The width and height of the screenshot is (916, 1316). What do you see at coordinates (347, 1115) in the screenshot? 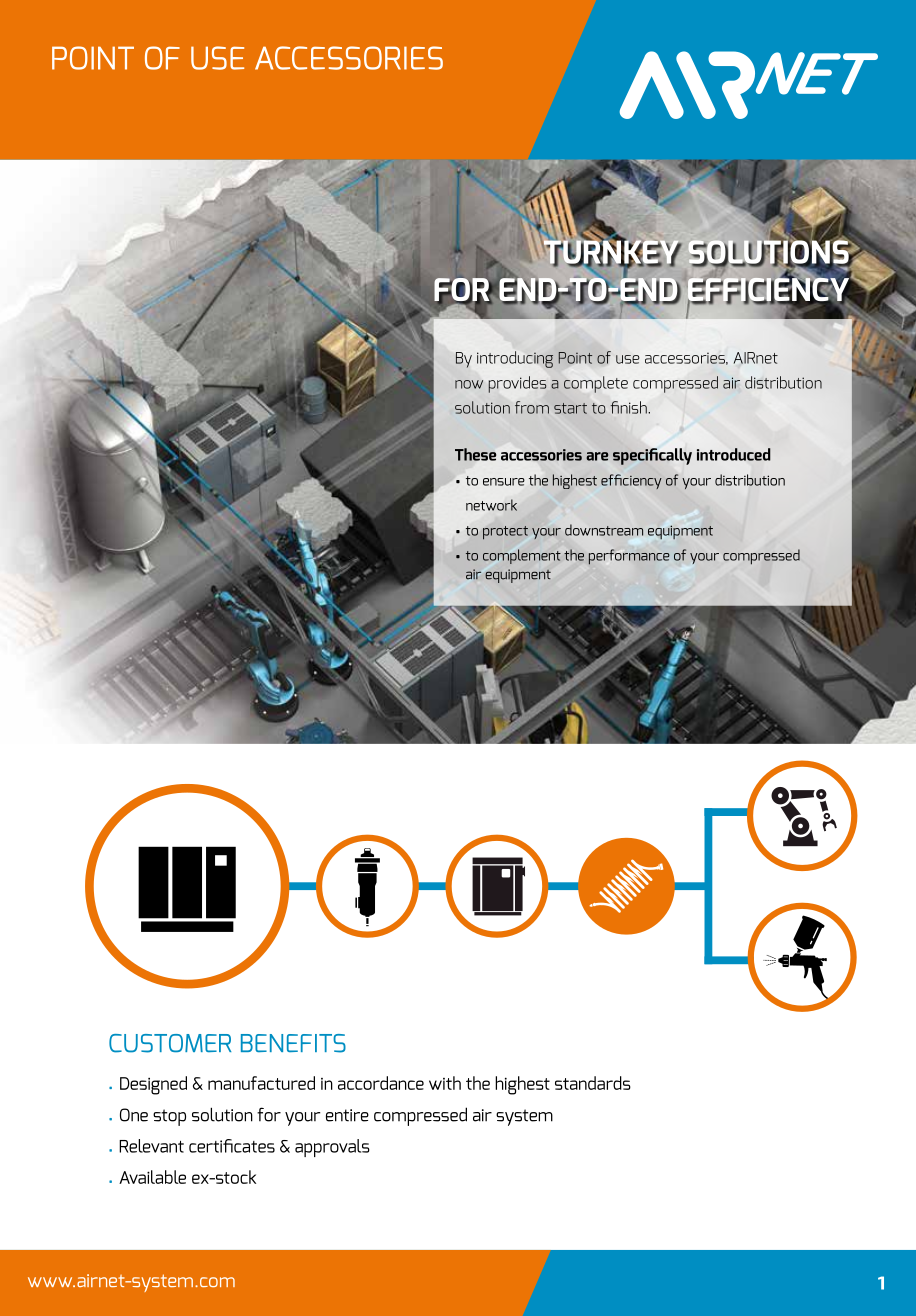
I see `entire` at bounding box center [347, 1115].
